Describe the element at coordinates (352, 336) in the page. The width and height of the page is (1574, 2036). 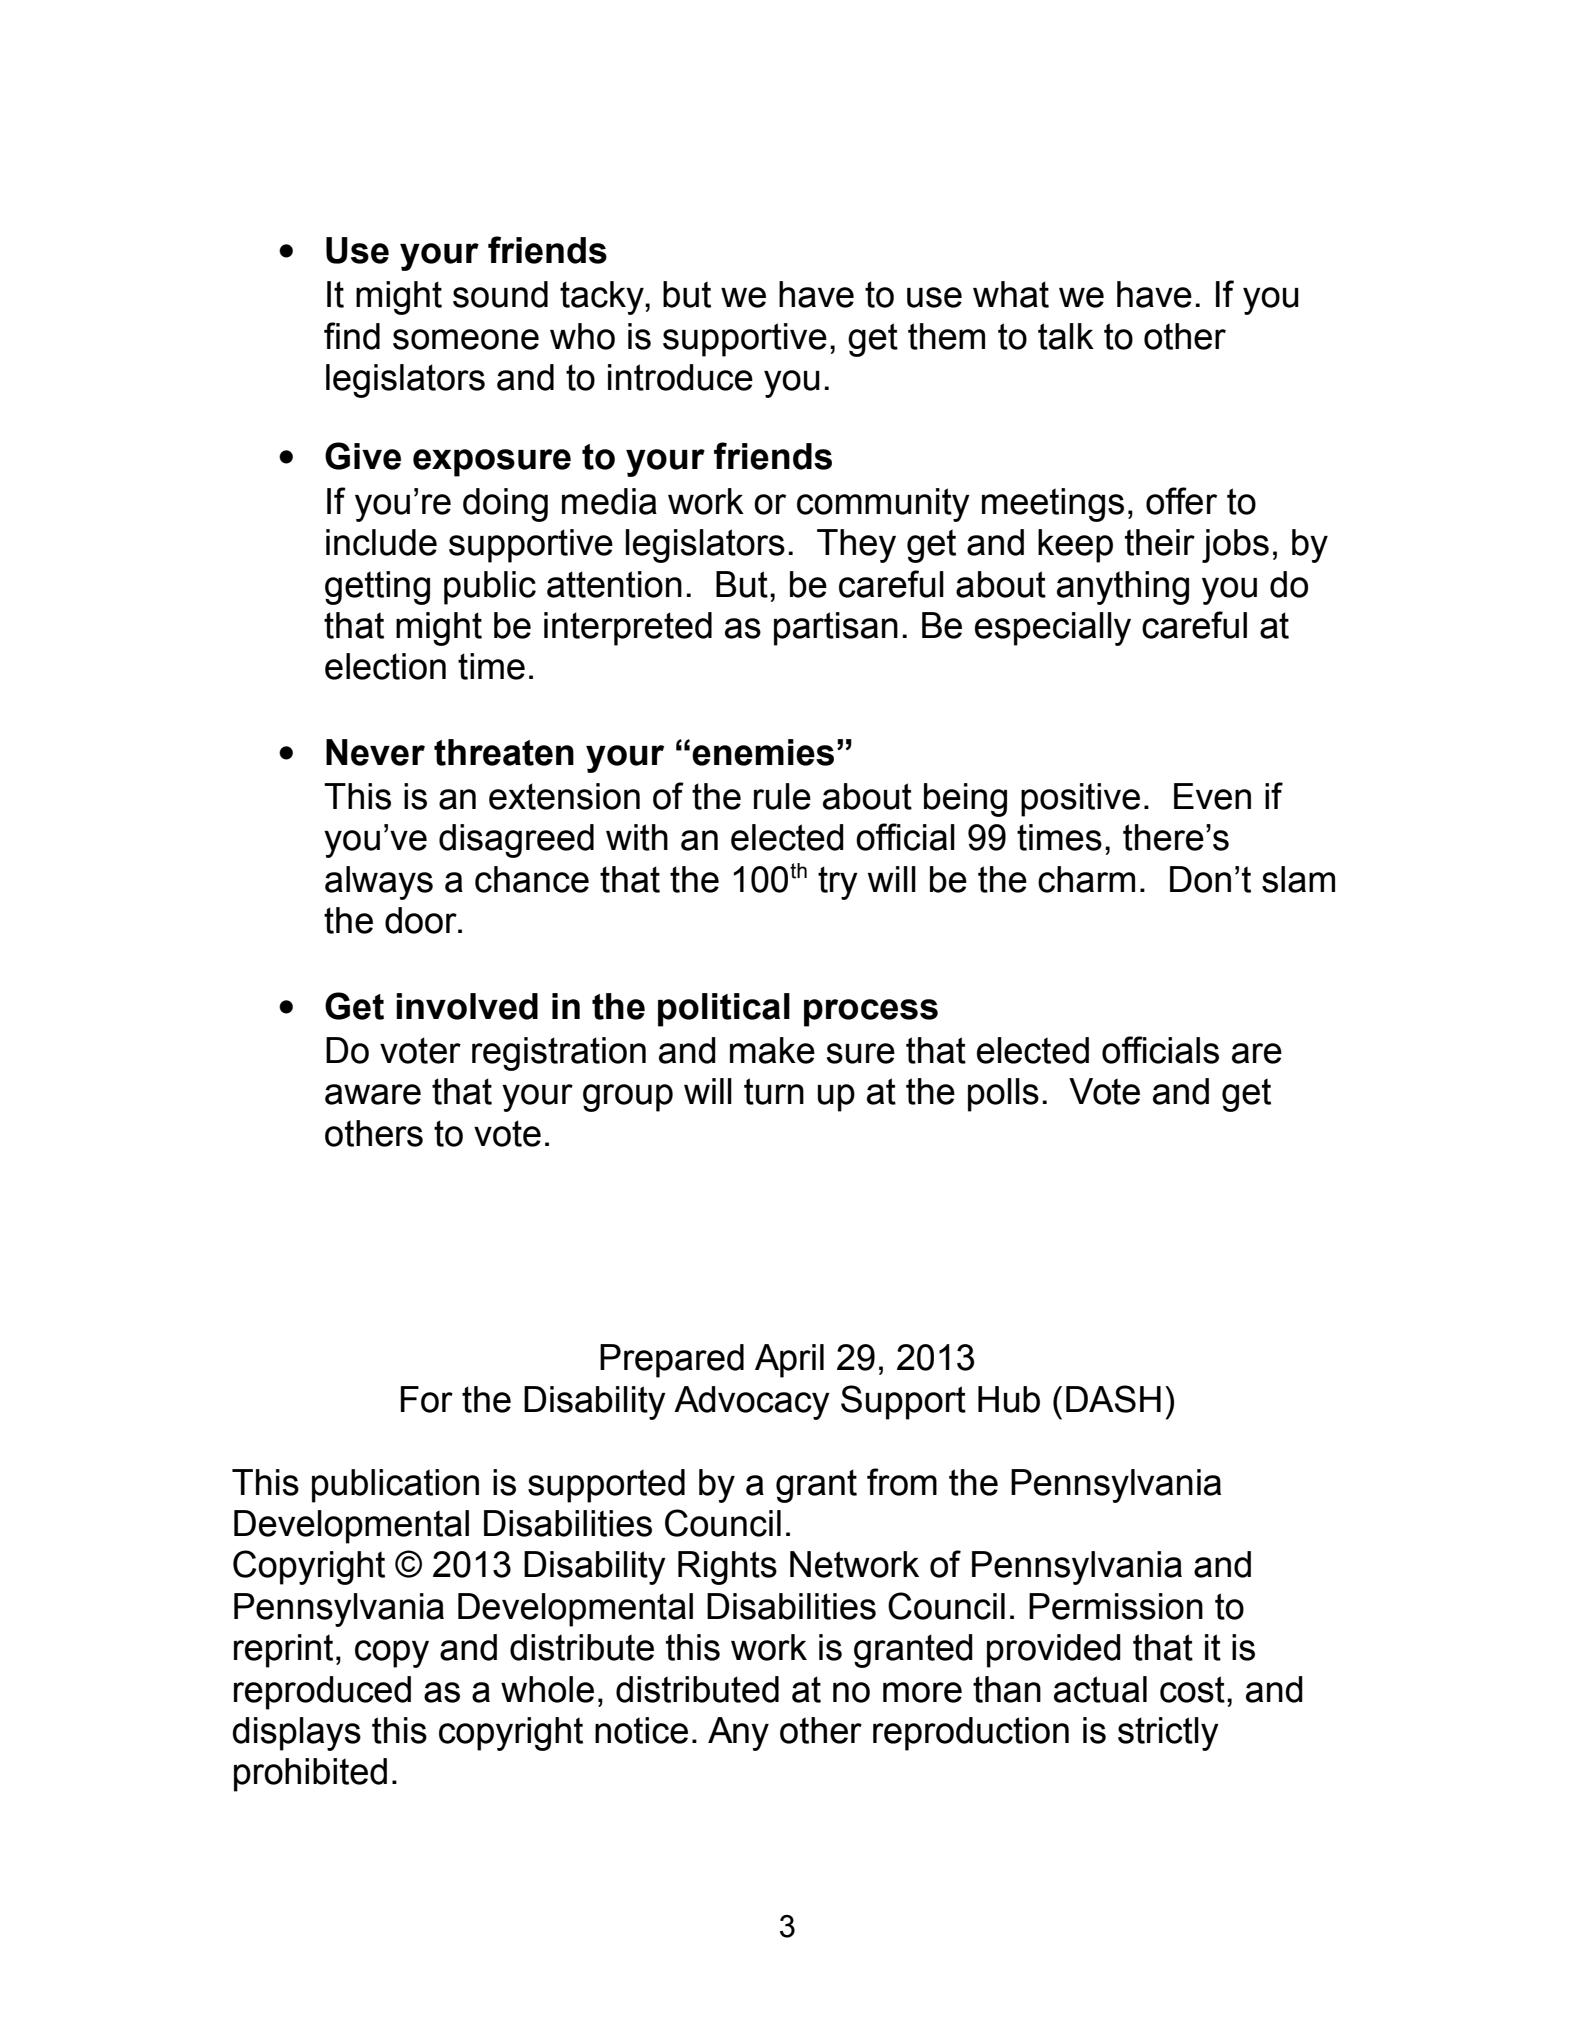
I see `find` at that location.
